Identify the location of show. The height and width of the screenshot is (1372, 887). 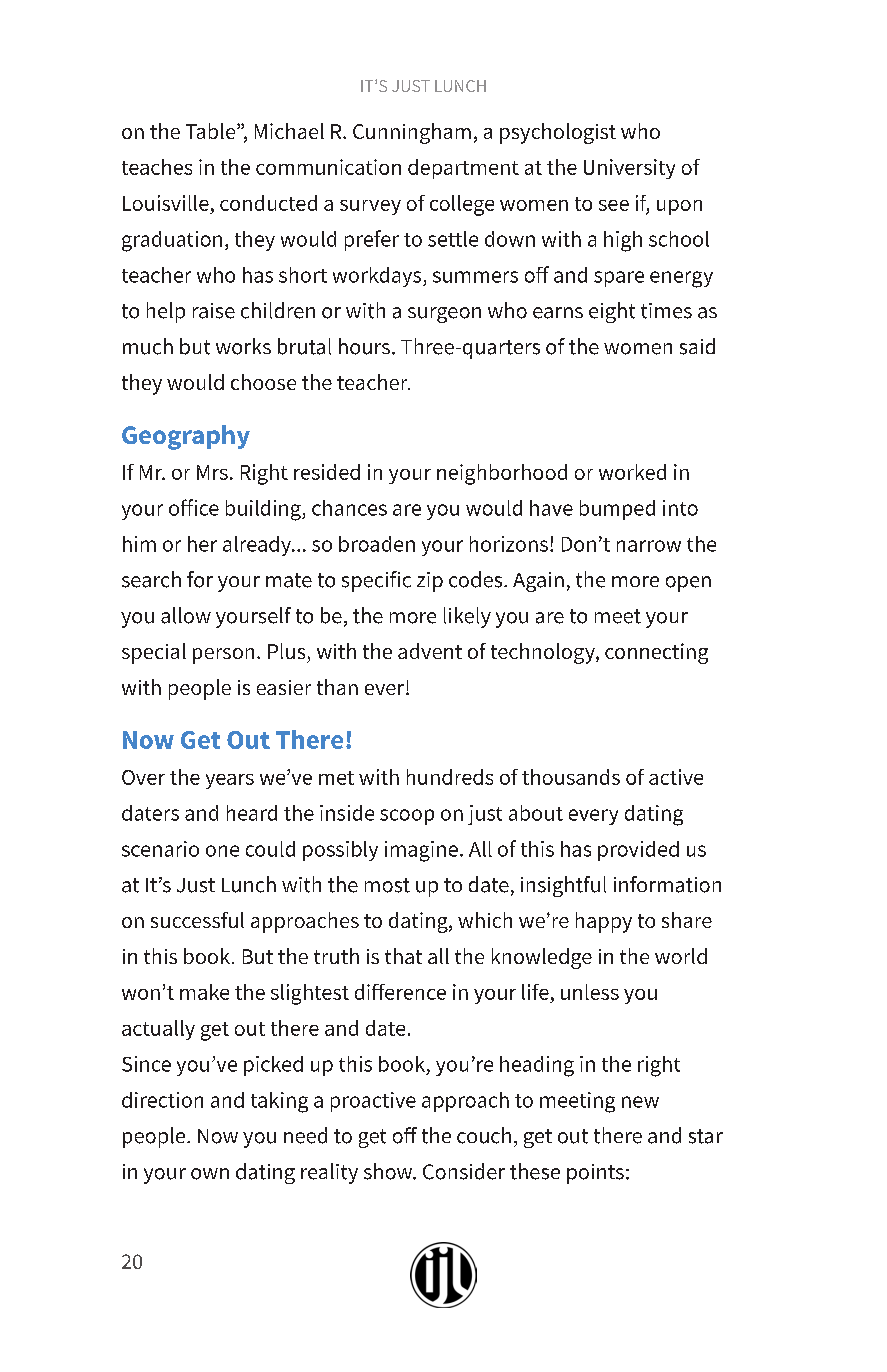
(389, 1171).
